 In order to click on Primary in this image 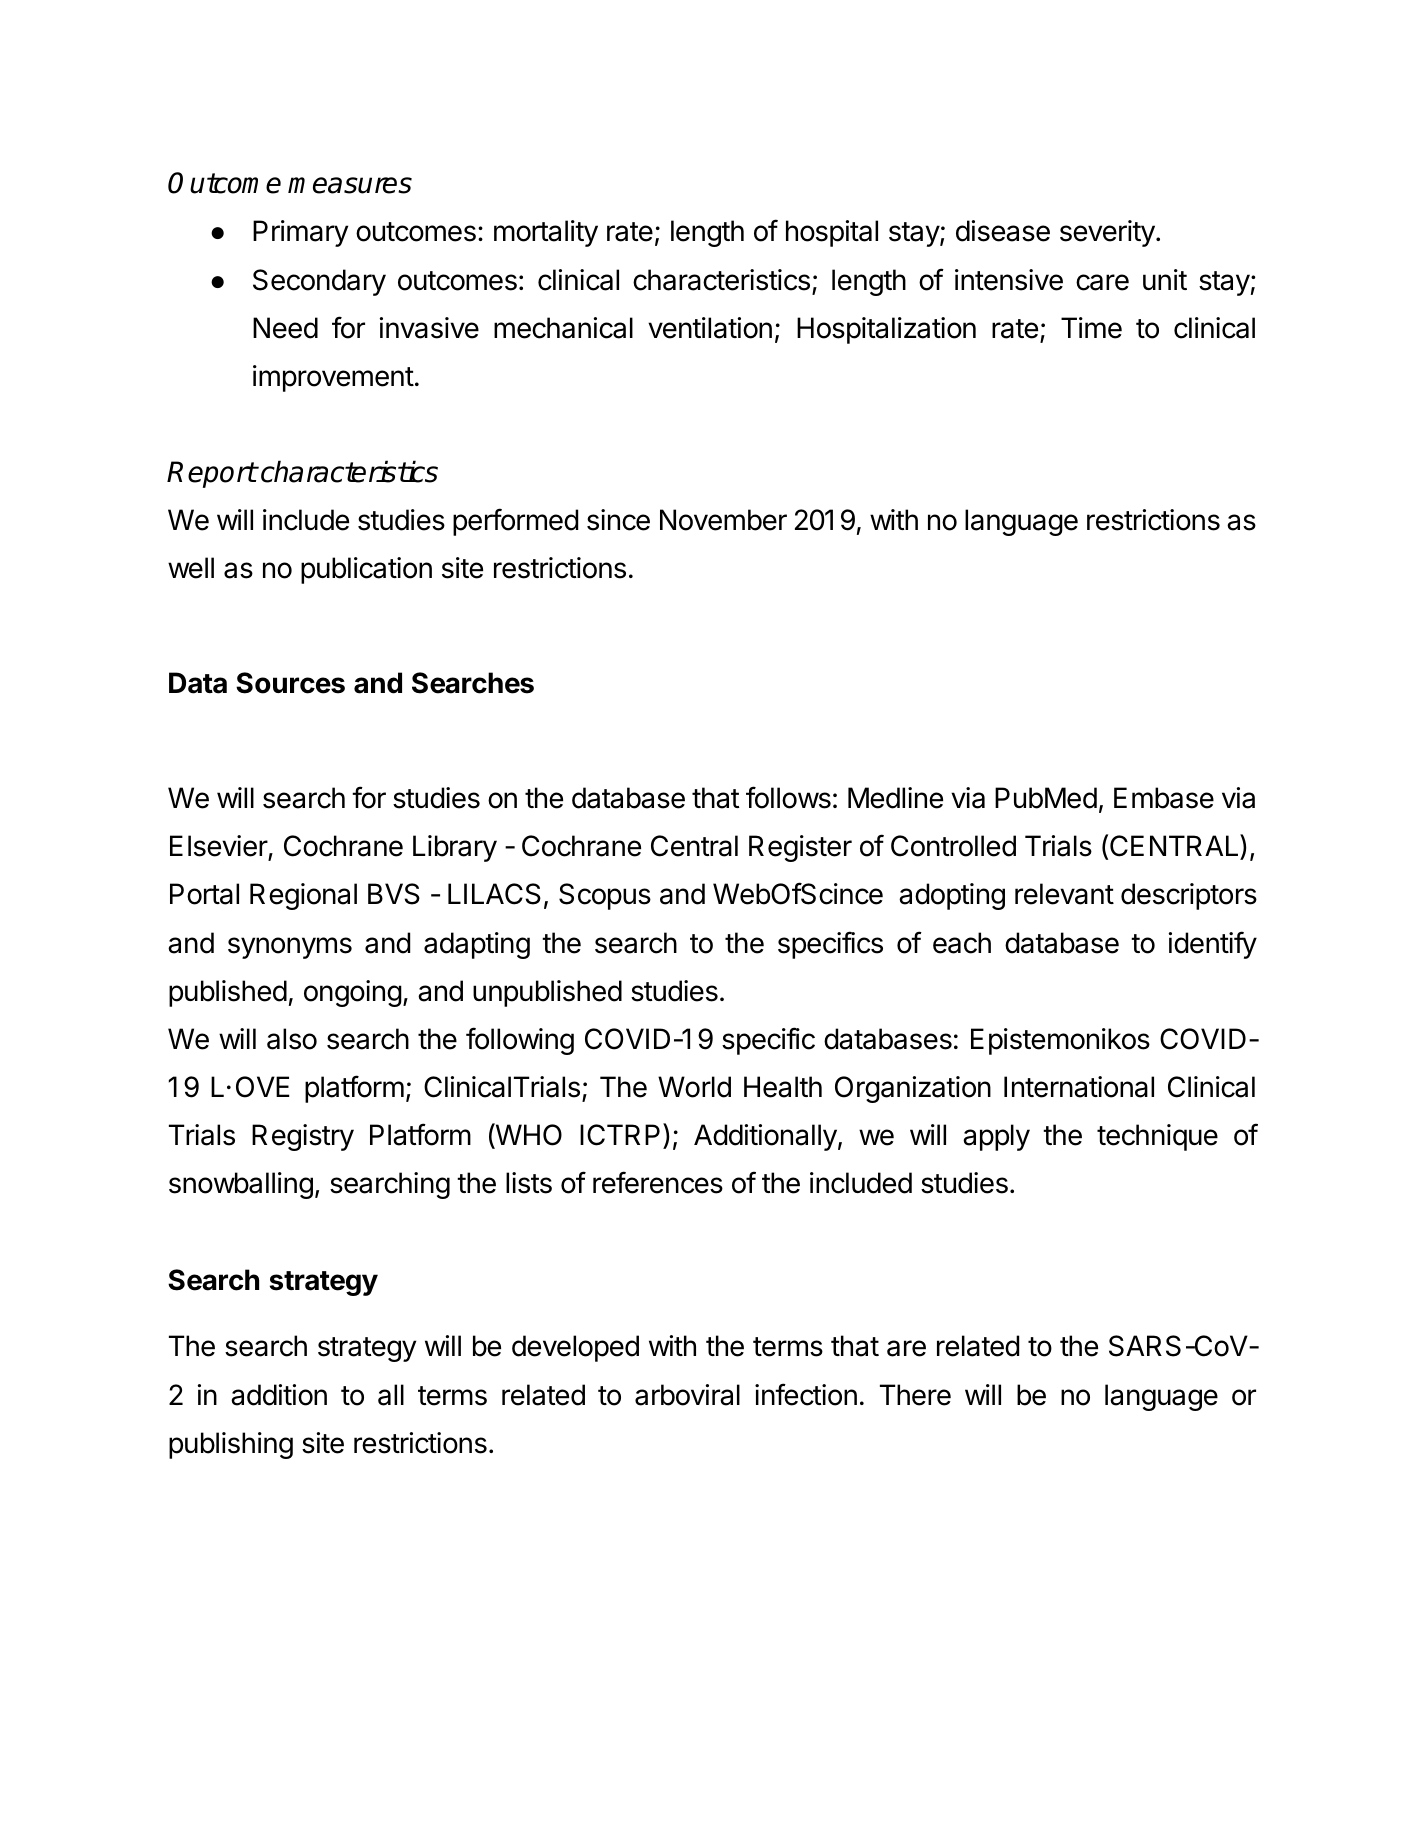, I will do `click(300, 233)`.
